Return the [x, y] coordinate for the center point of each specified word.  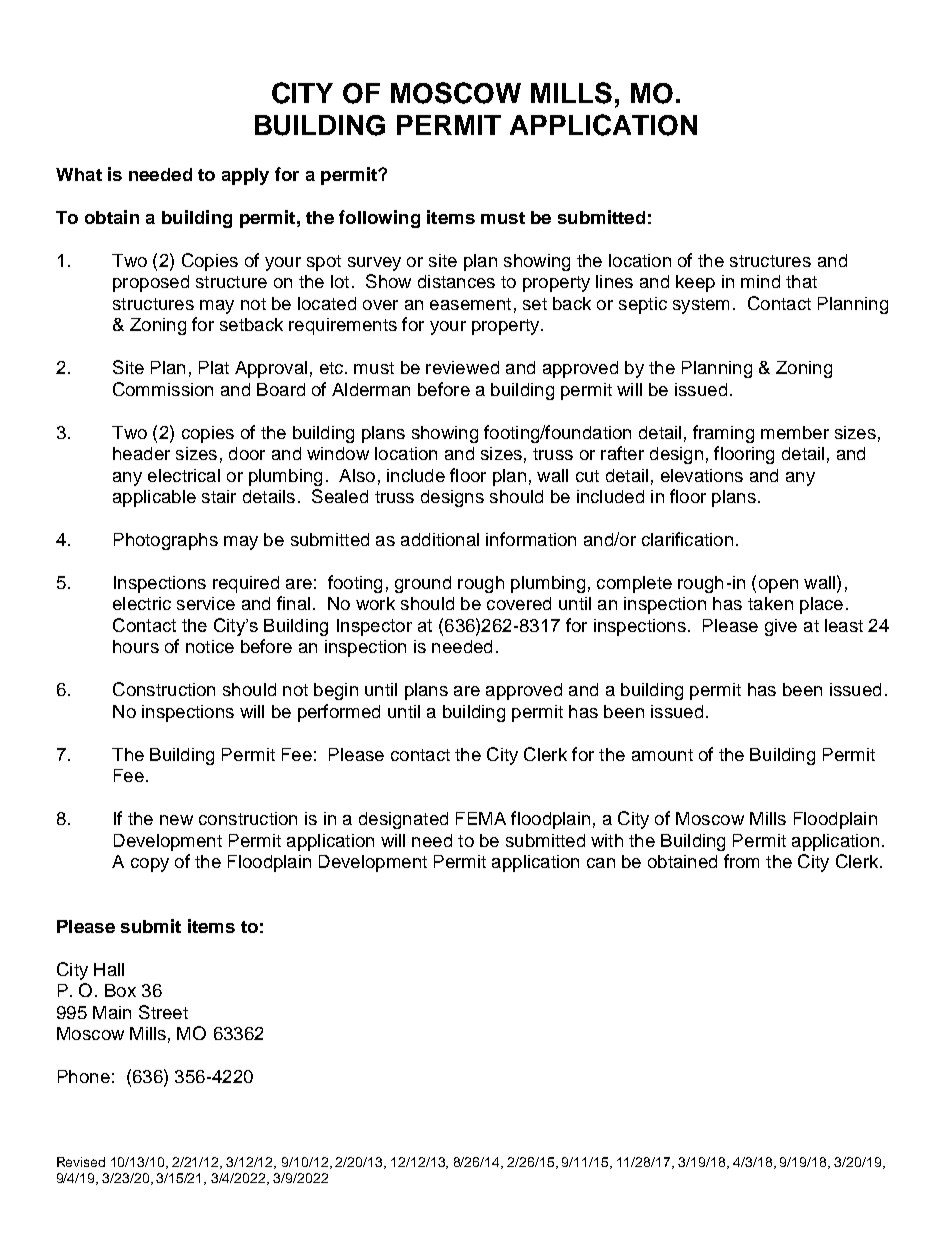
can [601, 863]
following [379, 219]
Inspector [374, 627]
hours [136, 646]
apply [245, 176]
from [741, 861]
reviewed [462, 367]
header [141, 453]
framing [723, 434]
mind [760, 281]
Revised [81, 1162]
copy [150, 865]
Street [163, 1012]
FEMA [481, 818]
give [781, 627]
